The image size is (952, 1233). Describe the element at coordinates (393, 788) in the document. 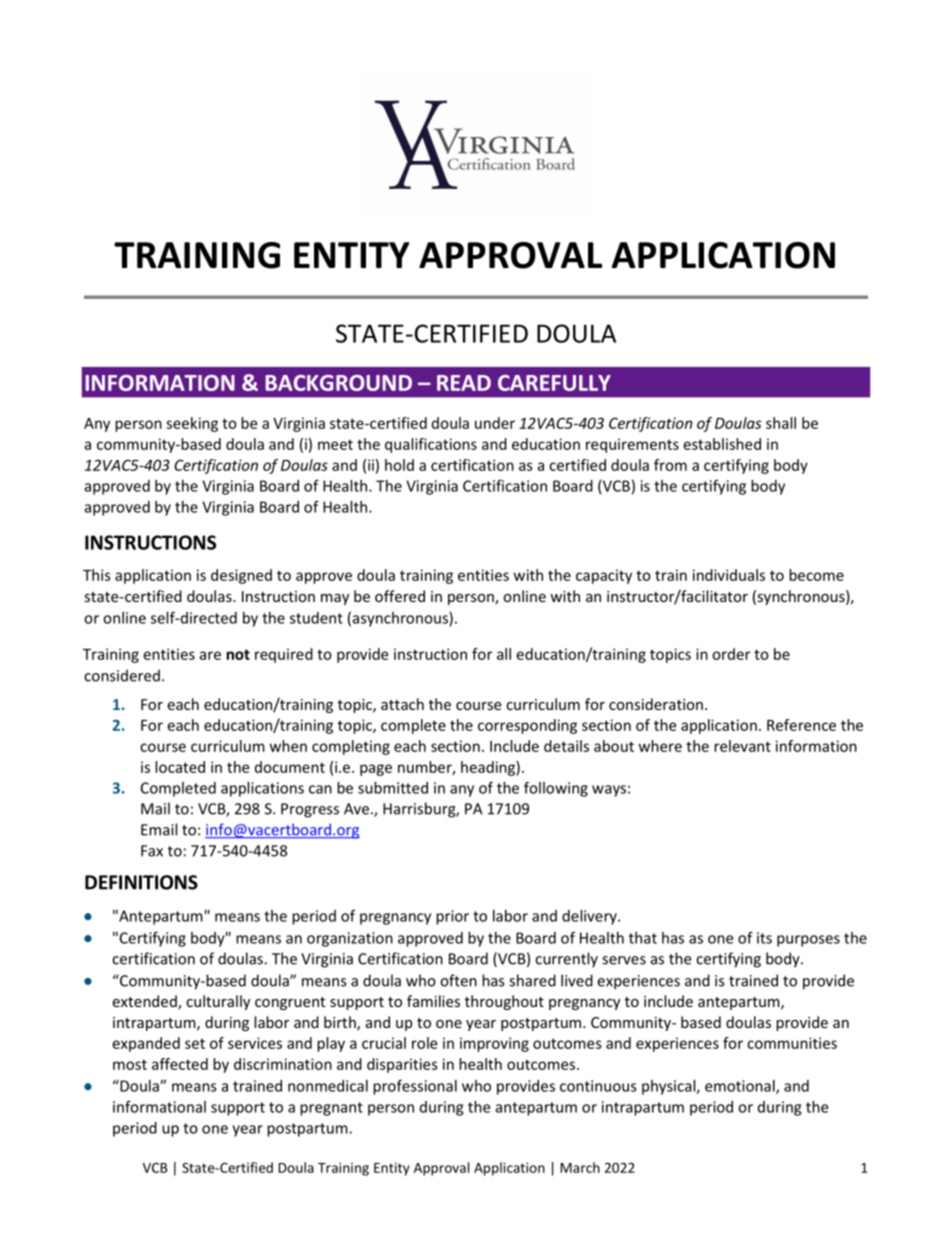

I see `submitted` at that location.
